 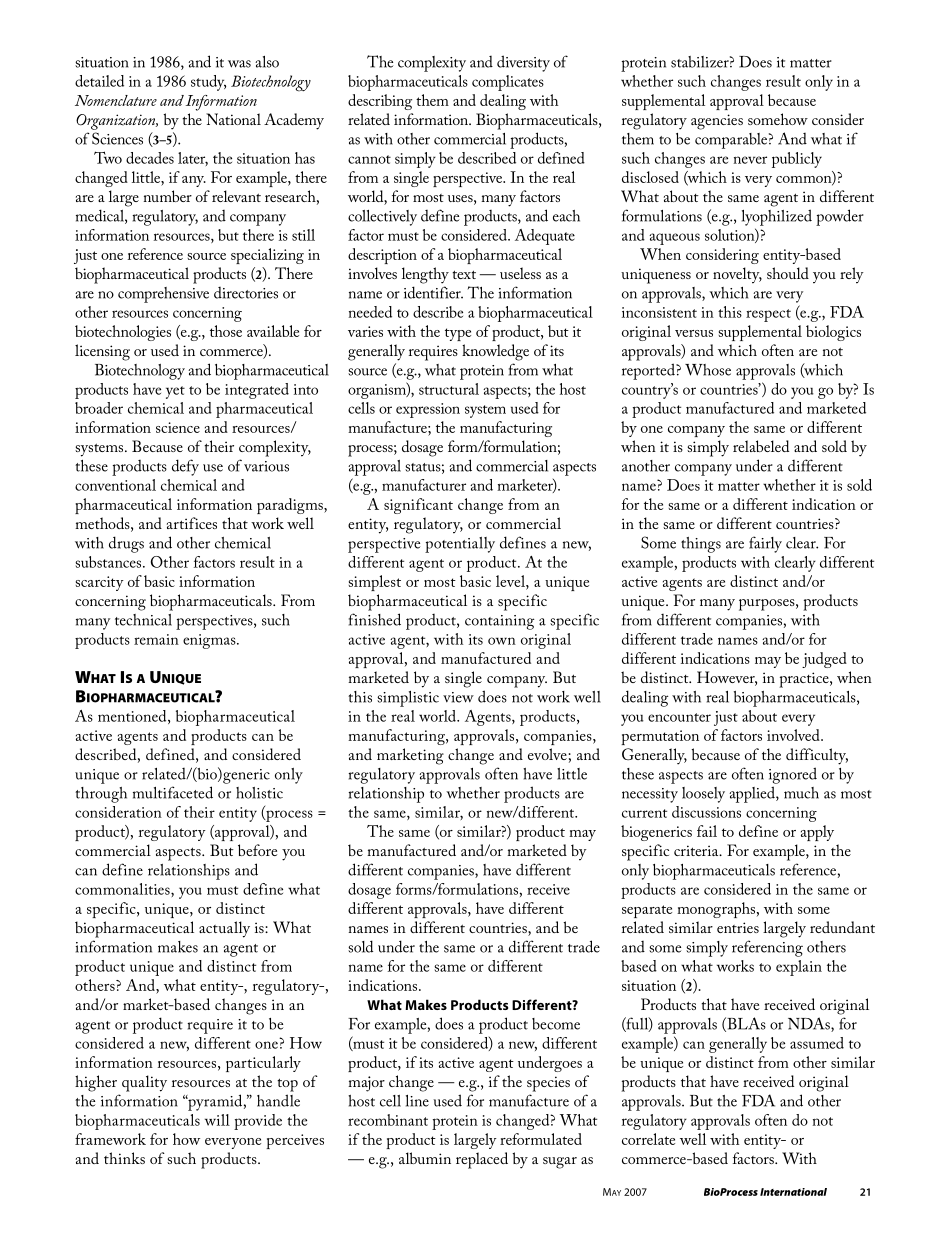 I want to click on study, so click(x=208, y=83).
